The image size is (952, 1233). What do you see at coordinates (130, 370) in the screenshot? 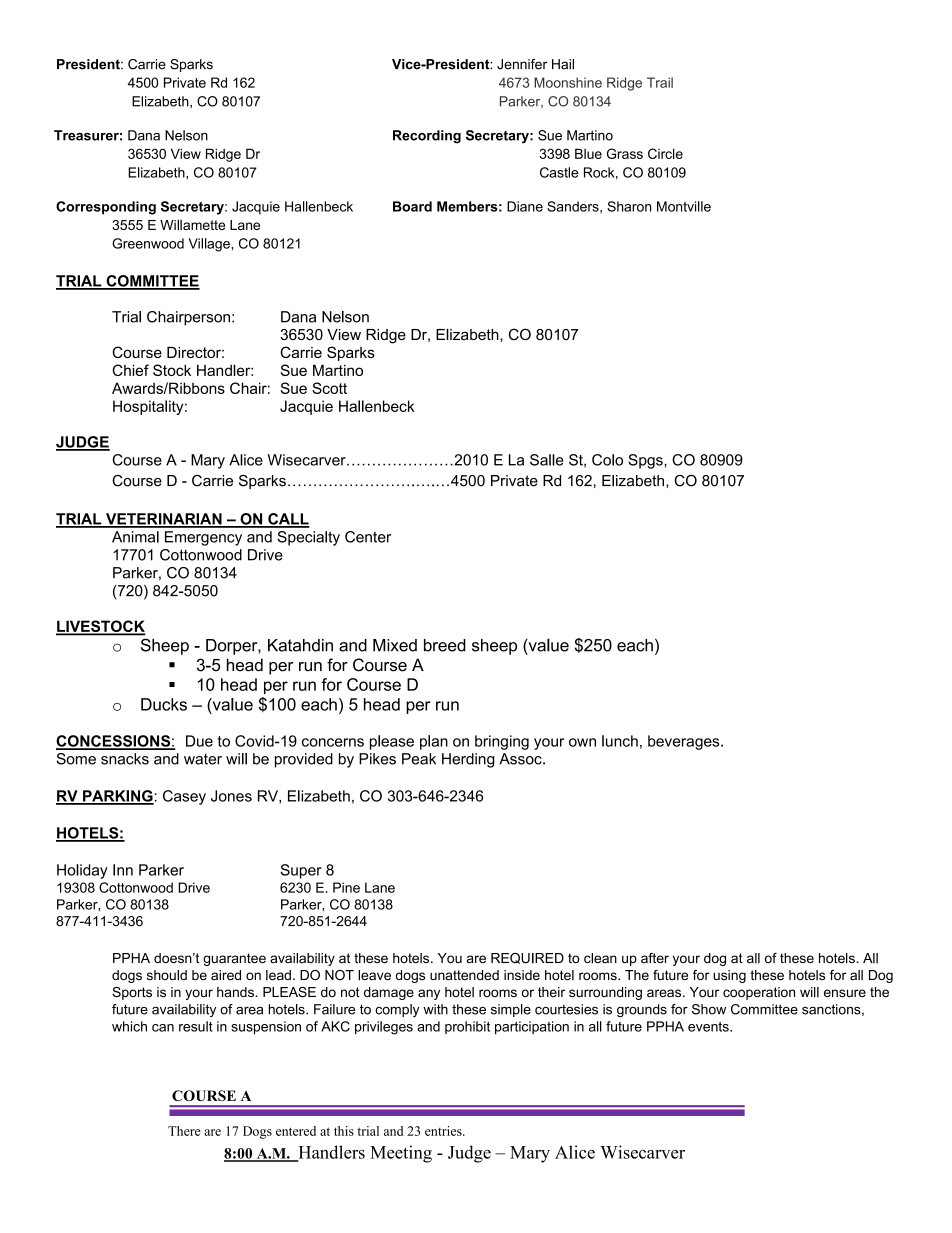
I see `Chief` at bounding box center [130, 370].
